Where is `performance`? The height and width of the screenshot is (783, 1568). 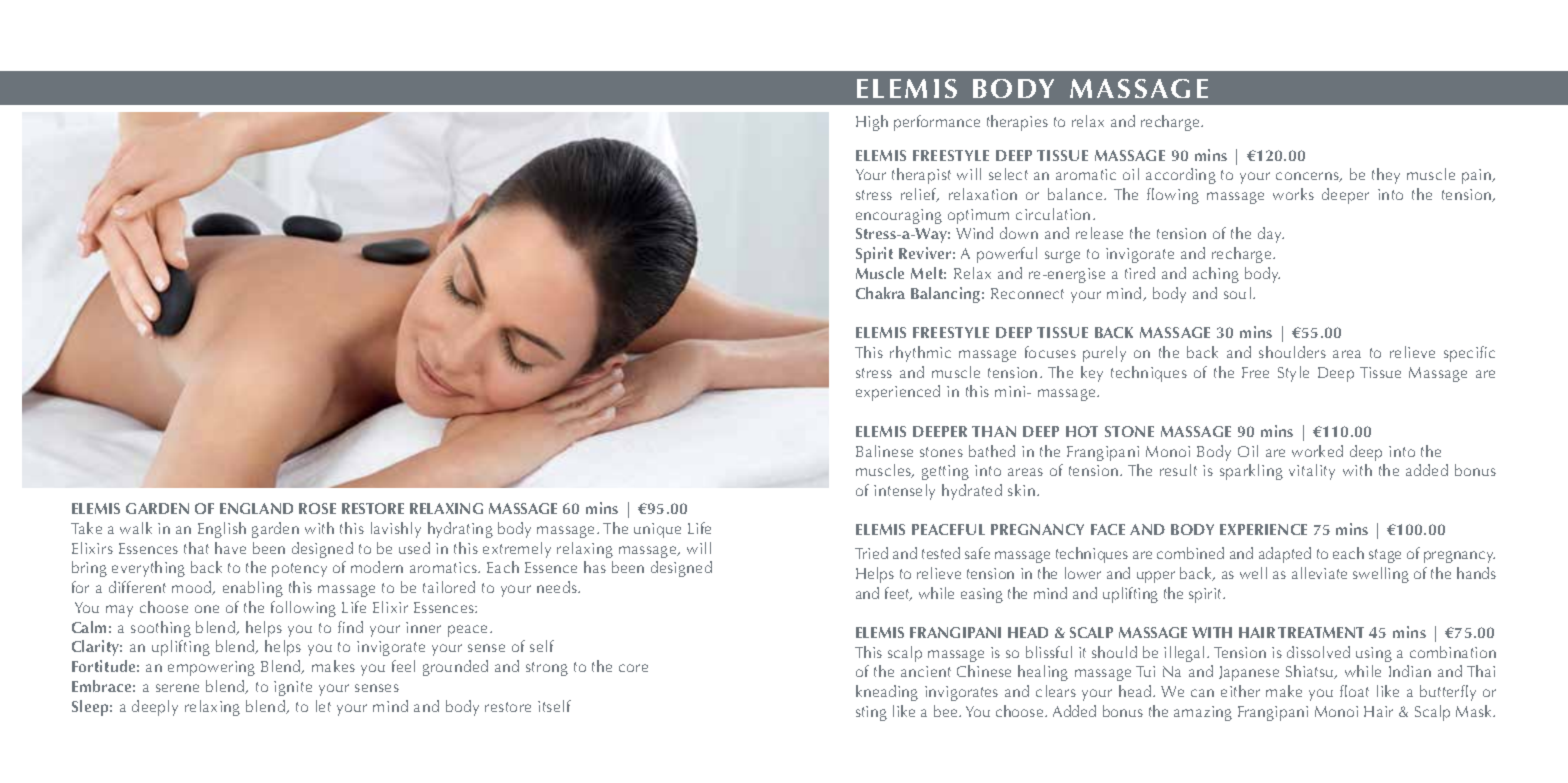 performance is located at coordinates (937, 123).
